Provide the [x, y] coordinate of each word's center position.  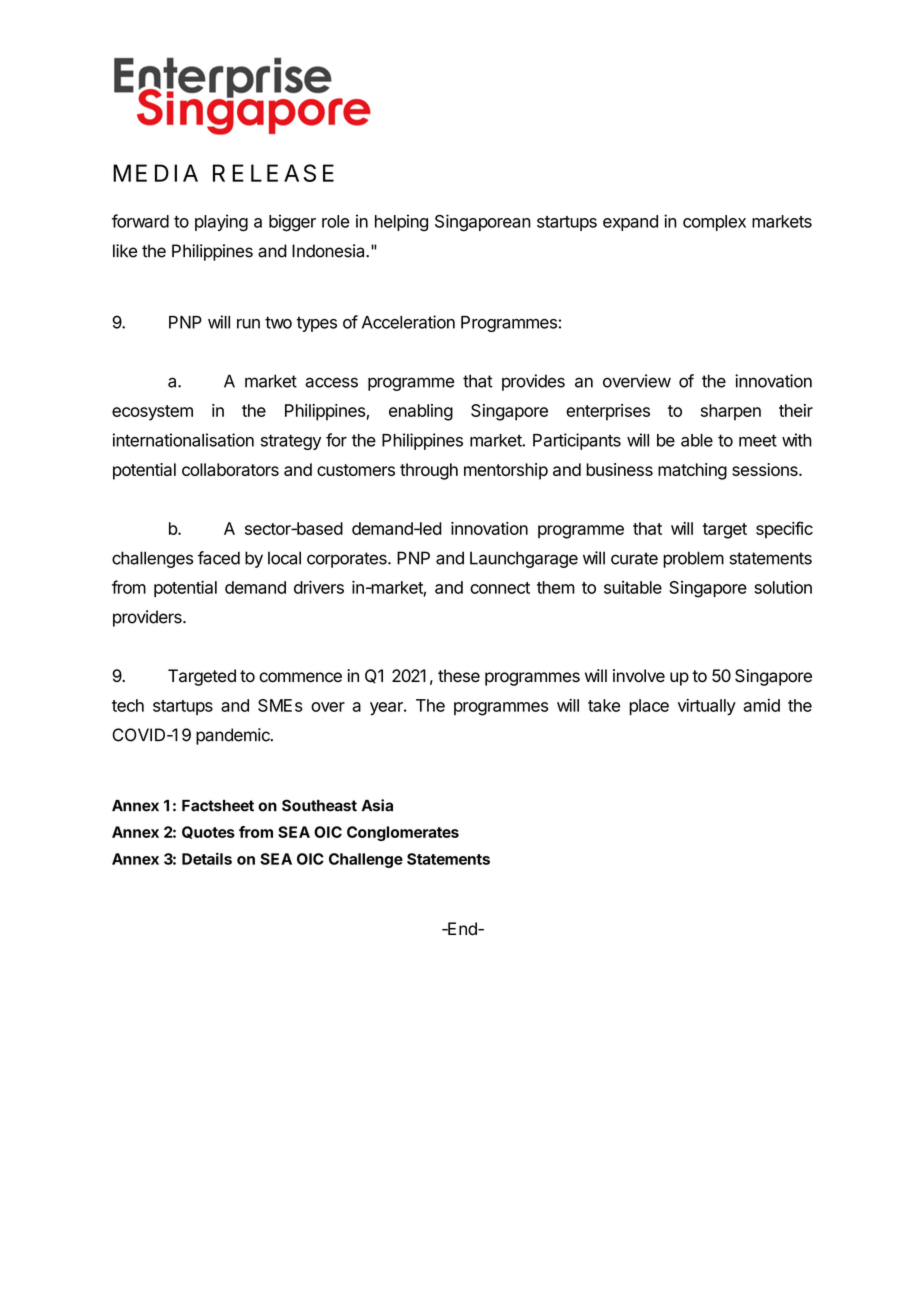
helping [401, 223]
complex [714, 223]
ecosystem [152, 413]
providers [148, 618]
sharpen [731, 412]
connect [500, 588]
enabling [421, 412]
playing [221, 223]
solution [783, 587]
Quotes [208, 832]
